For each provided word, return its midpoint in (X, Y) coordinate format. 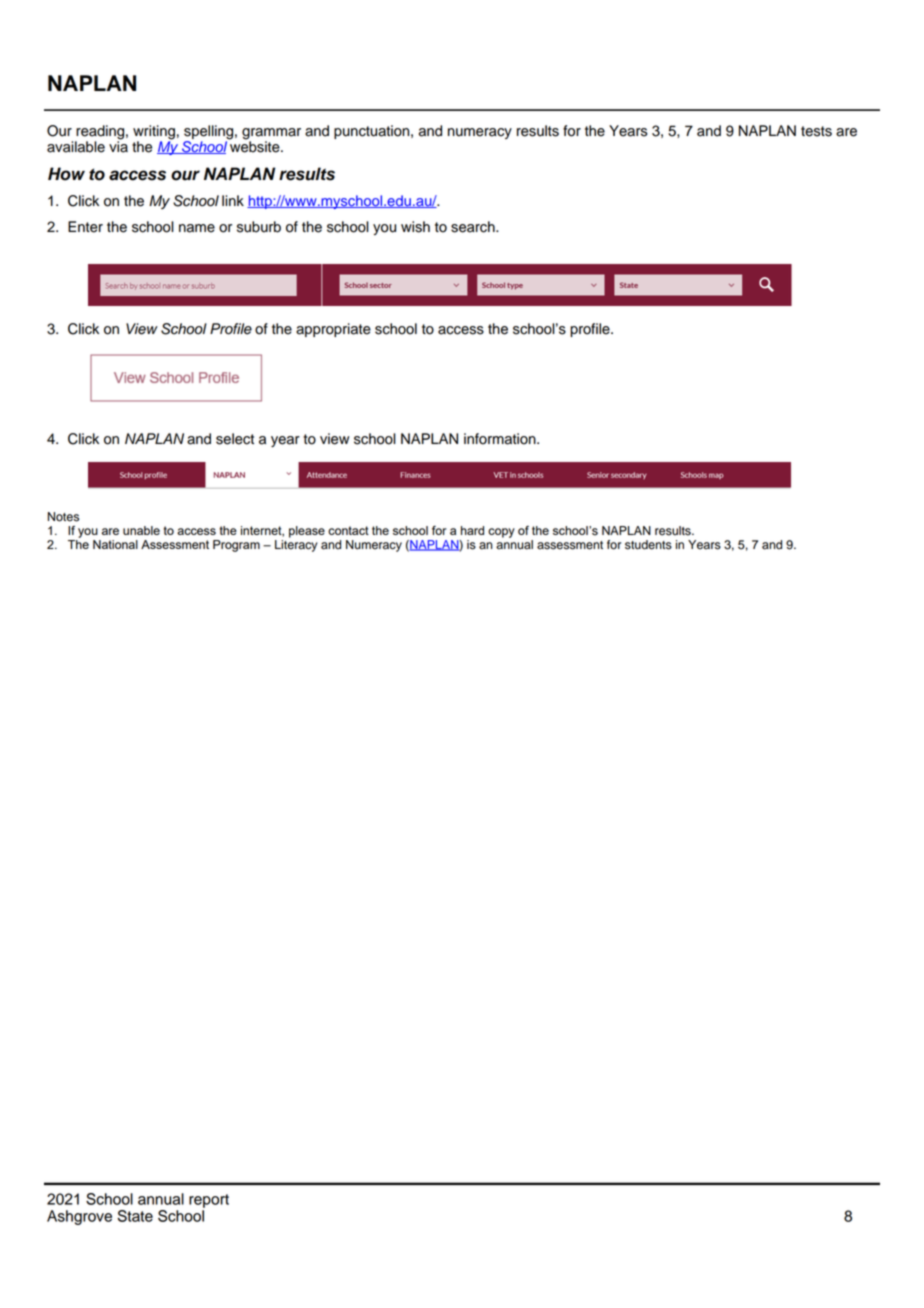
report (209, 1201)
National (115, 544)
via (118, 146)
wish (415, 227)
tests (816, 131)
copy (501, 533)
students (648, 545)
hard (472, 530)
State (135, 1216)
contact (348, 530)
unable (141, 530)
